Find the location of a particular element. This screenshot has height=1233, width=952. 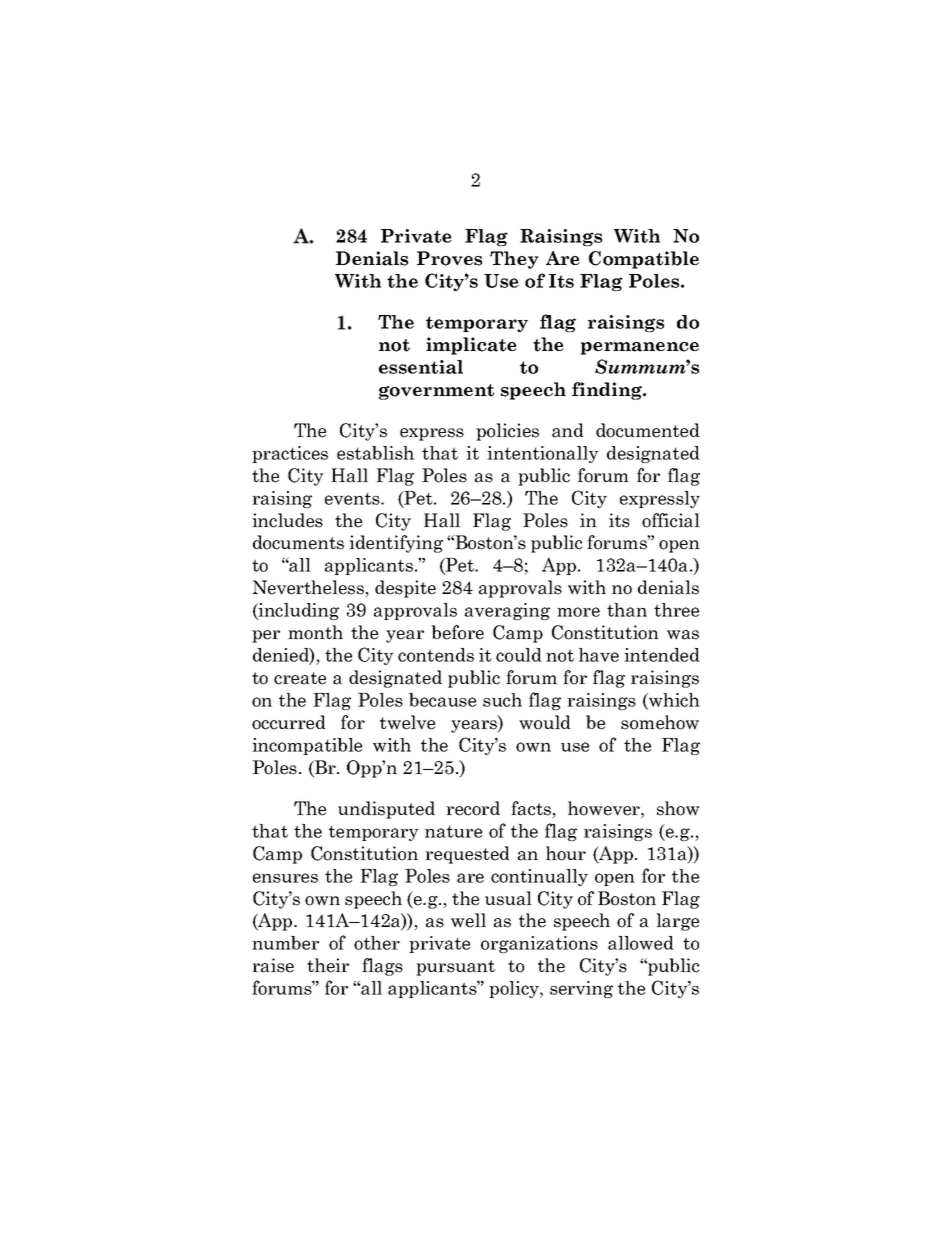

their is located at coordinates (328, 965).
